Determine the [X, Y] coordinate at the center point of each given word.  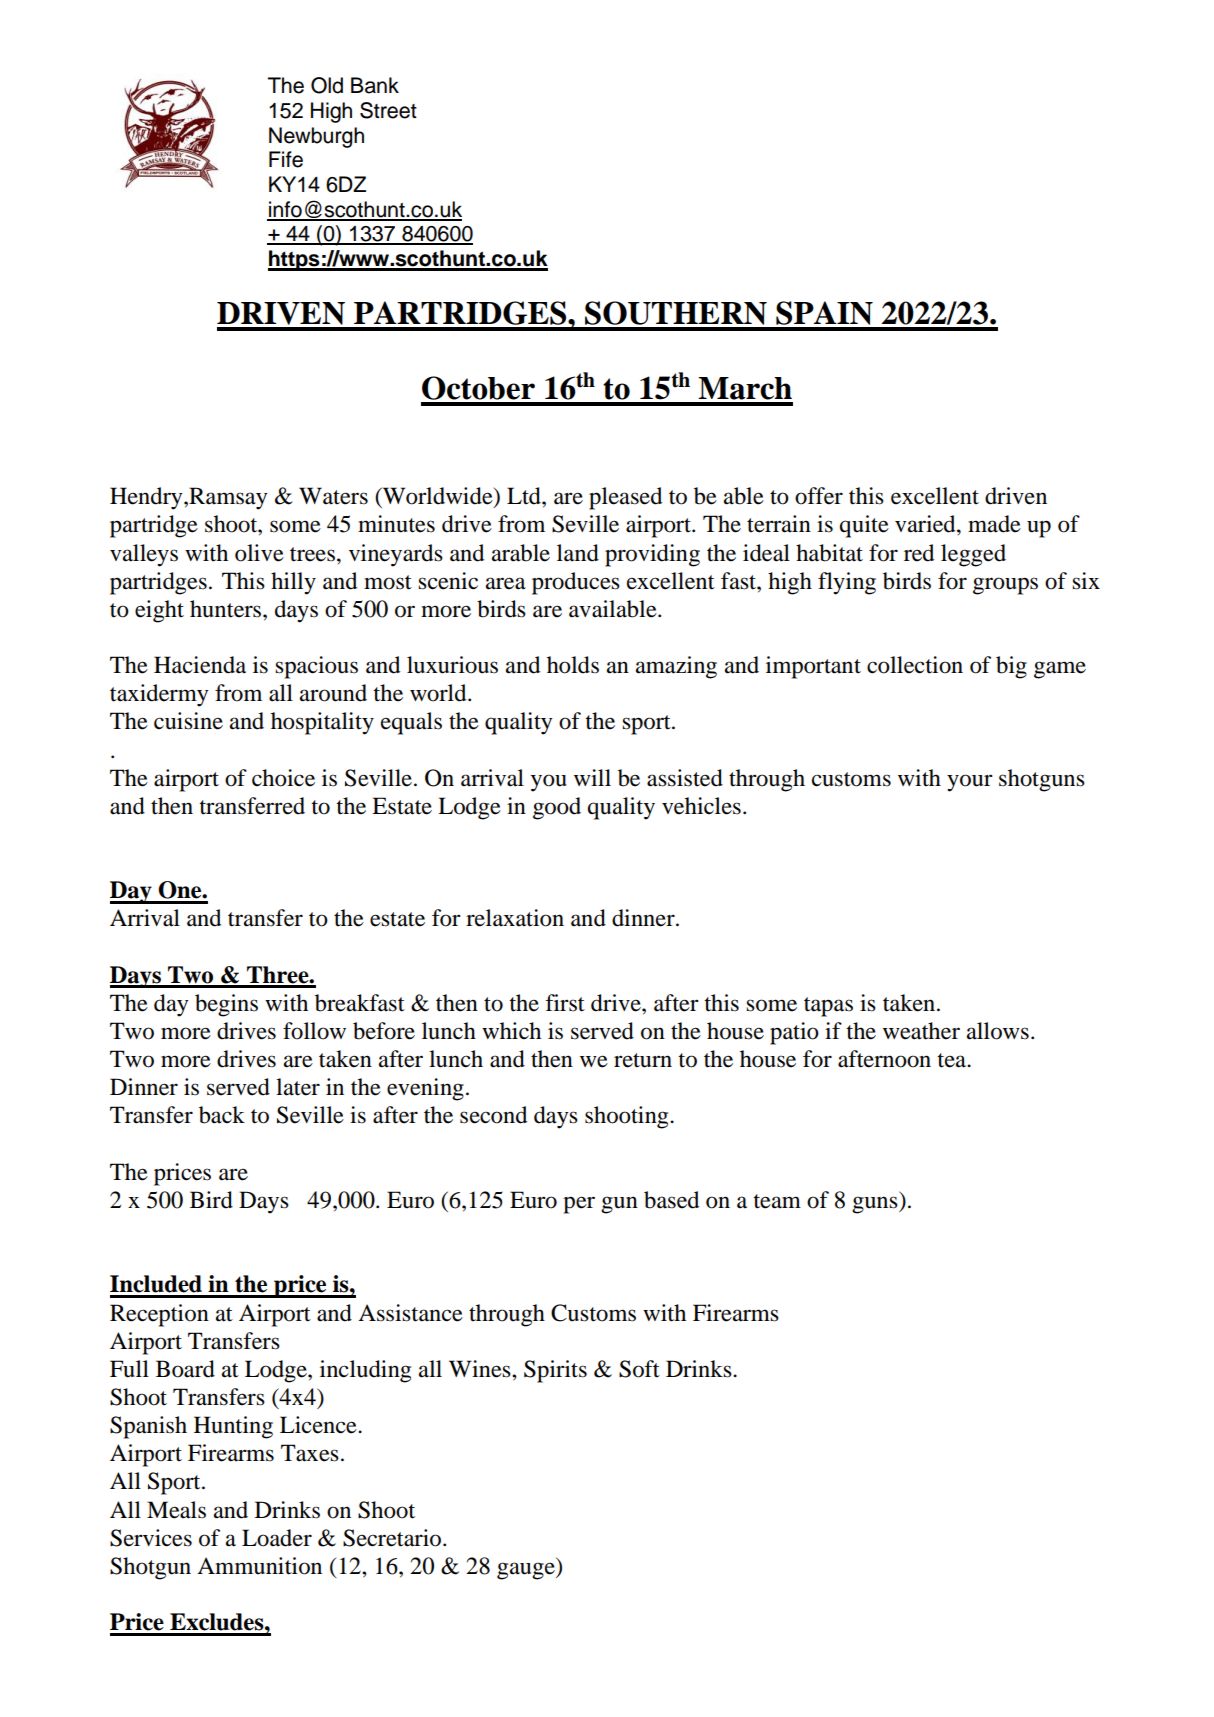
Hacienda [200, 665]
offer [819, 496]
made [994, 524]
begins [226, 1005]
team [777, 1201]
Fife [286, 159]
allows [998, 1031]
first [565, 1003]
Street [388, 110]
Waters [333, 496]
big [1011, 667]
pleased [625, 498]
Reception [159, 1315]
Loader [277, 1538]
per [579, 1205]
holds [573, 665]
